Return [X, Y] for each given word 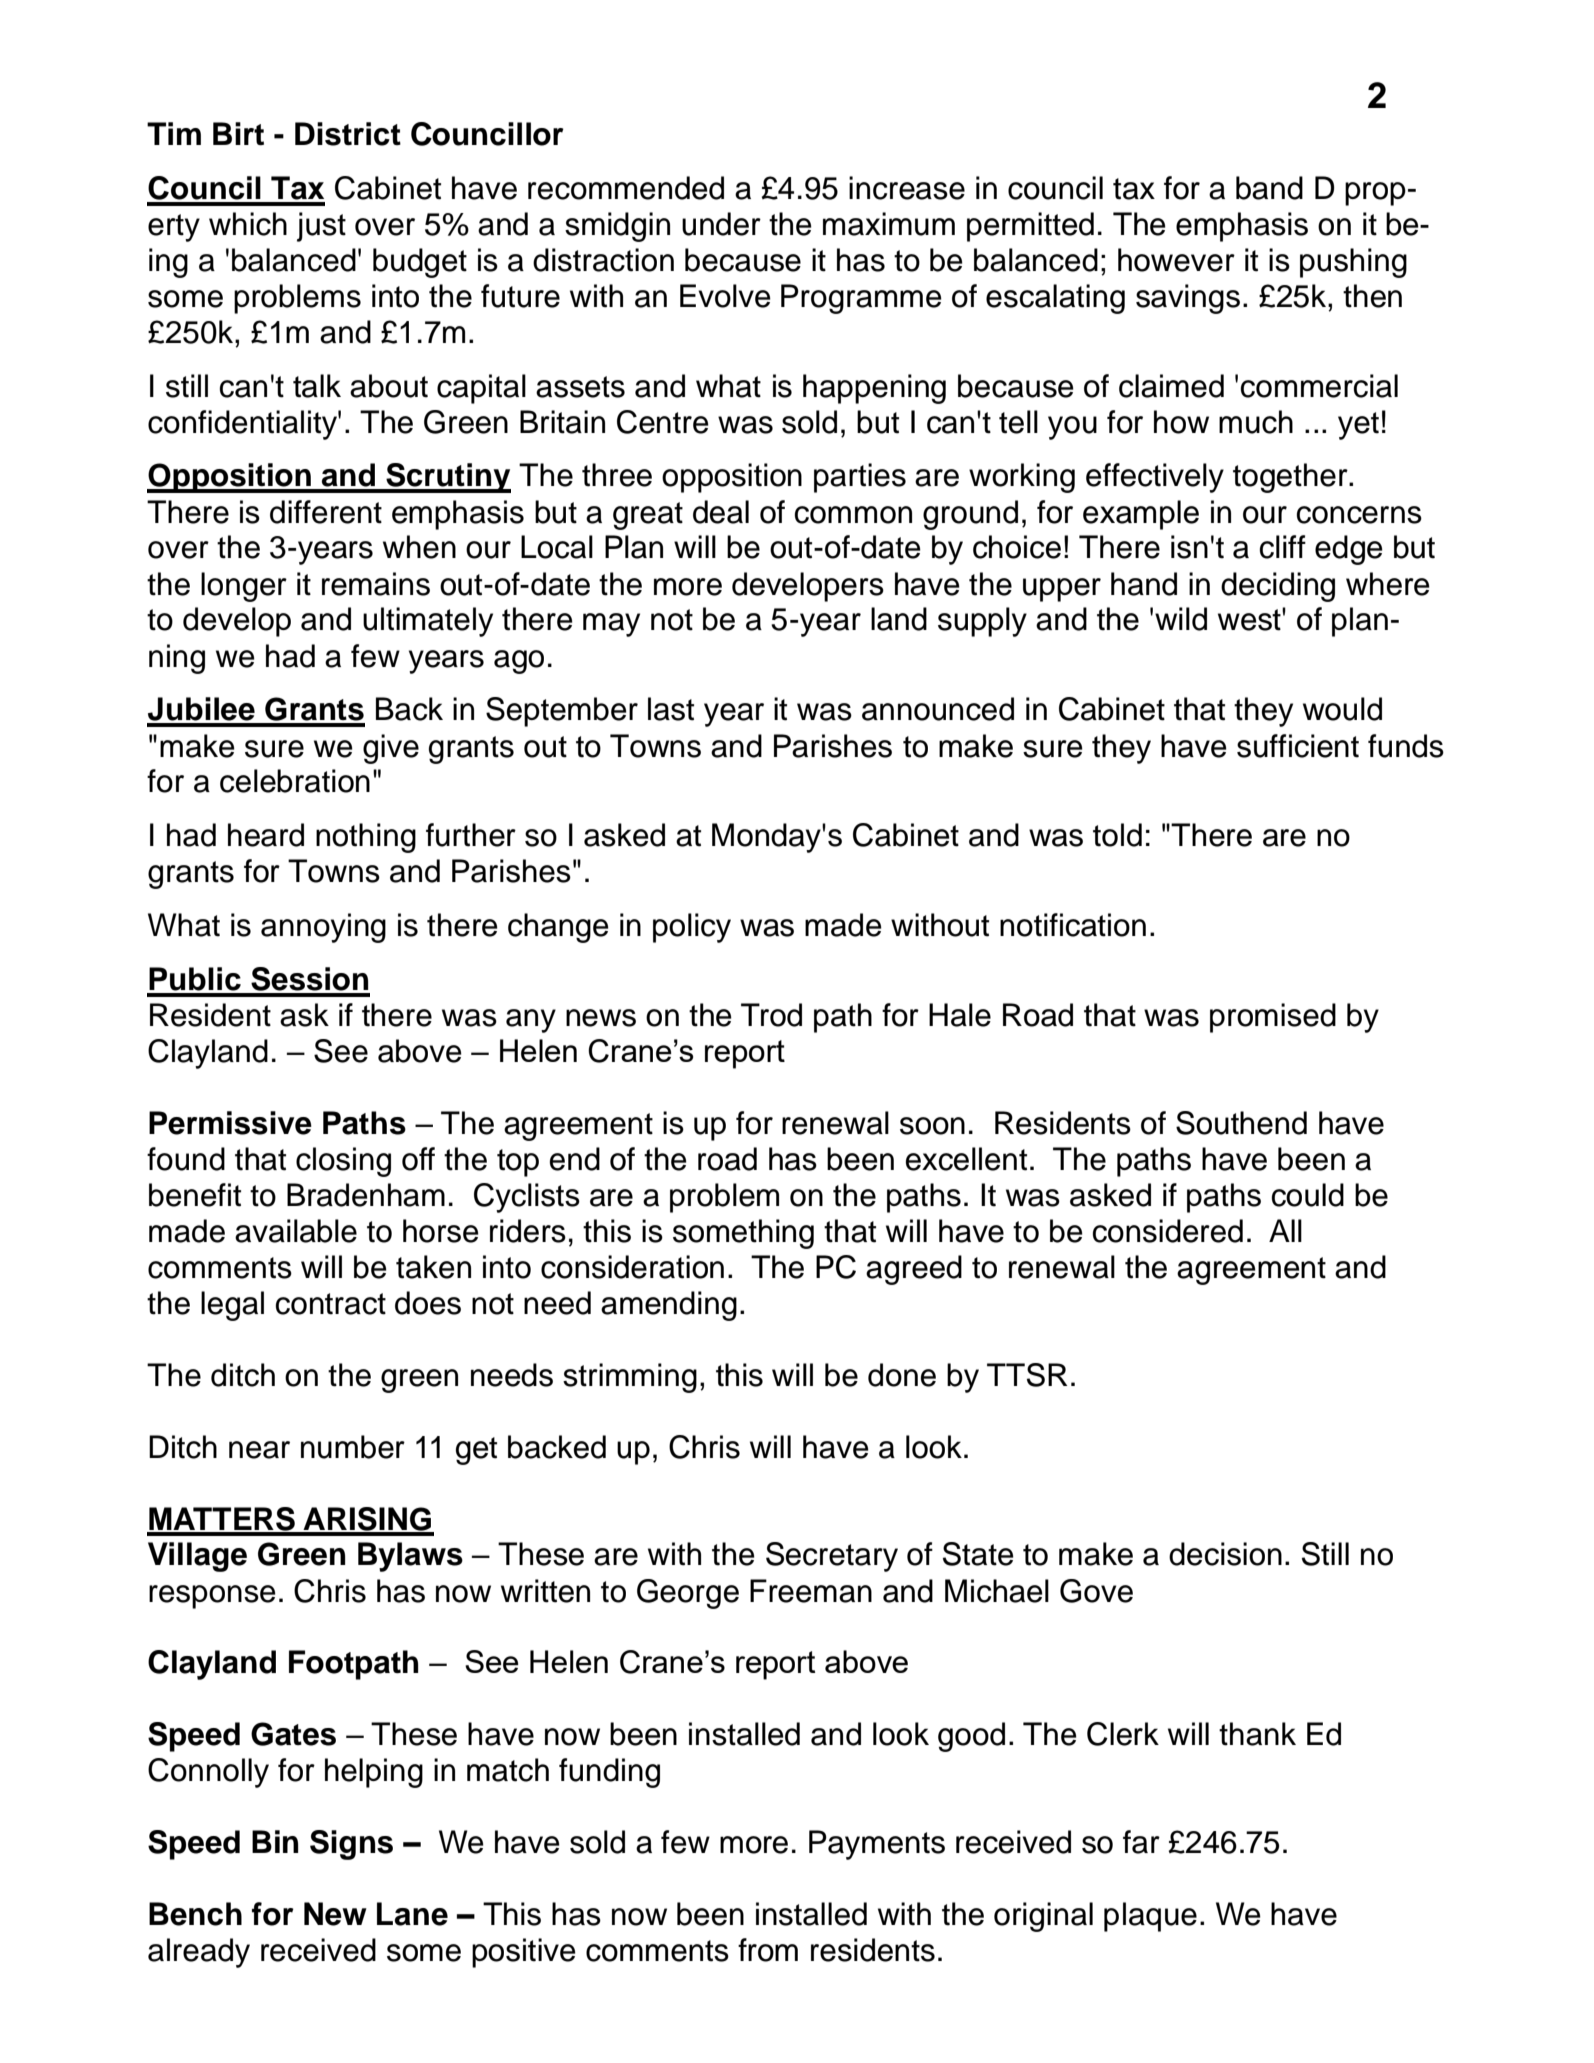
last [671, 709]
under [721, 224]
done [902, 1375]
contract [331, 1304]
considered [1168, 1231]
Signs [351, 1845]
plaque [1150, 1917]
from [768, 1950]
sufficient [1298, 746]
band [1269, 188]
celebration [295, 781]
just [321, 227]
